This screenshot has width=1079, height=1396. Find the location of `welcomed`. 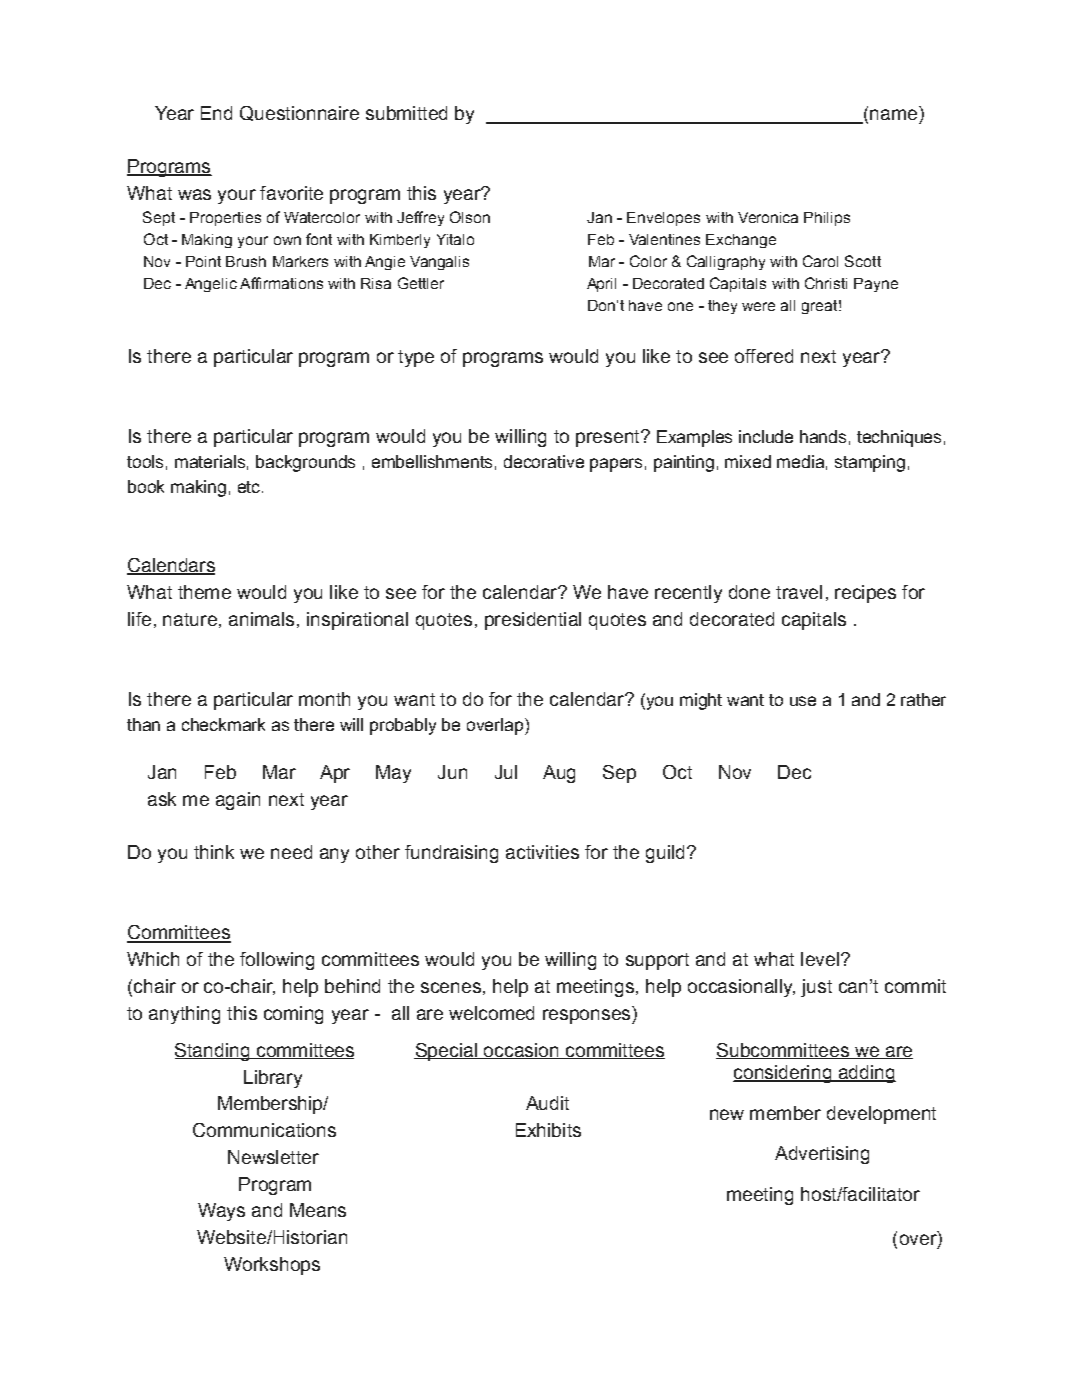

welcomed is located at coordinates (491, 1013).
